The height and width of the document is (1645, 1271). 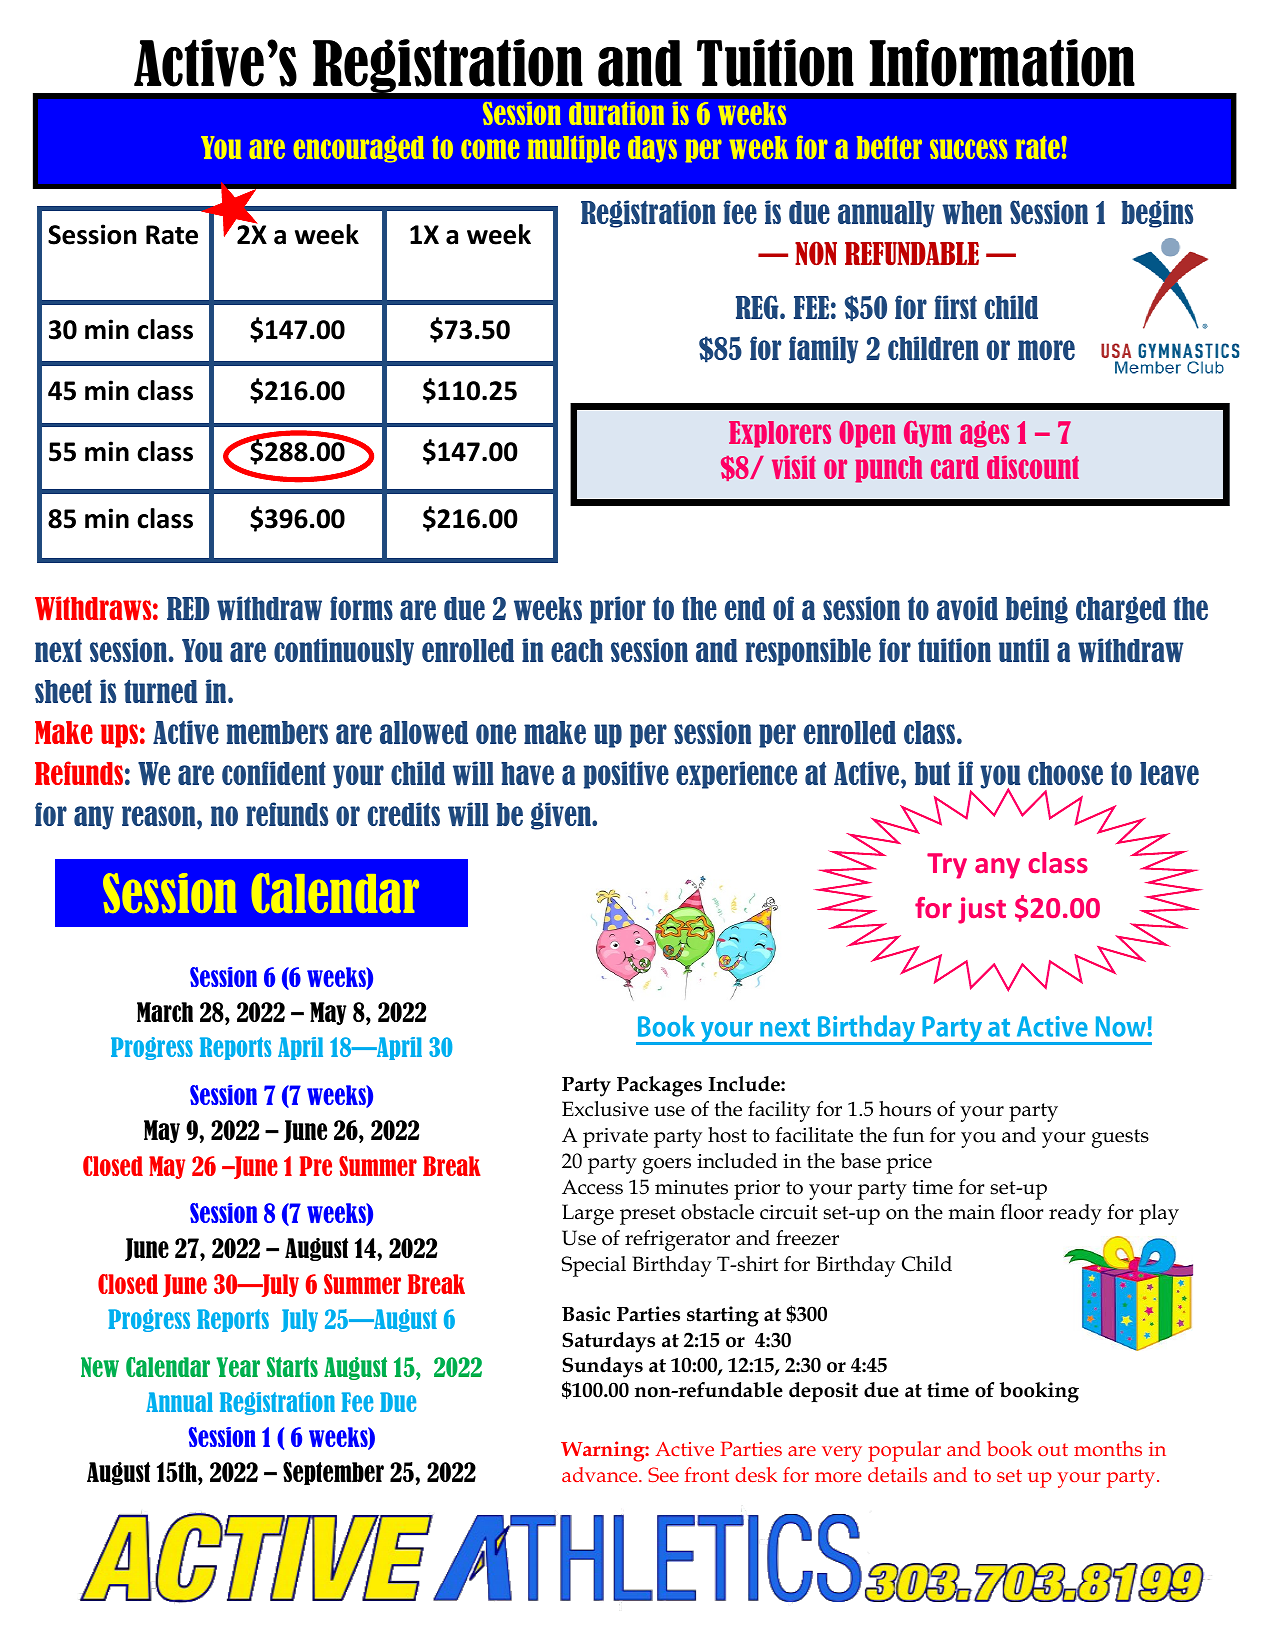 I want to click on until, so click(x=1024, y=650).
